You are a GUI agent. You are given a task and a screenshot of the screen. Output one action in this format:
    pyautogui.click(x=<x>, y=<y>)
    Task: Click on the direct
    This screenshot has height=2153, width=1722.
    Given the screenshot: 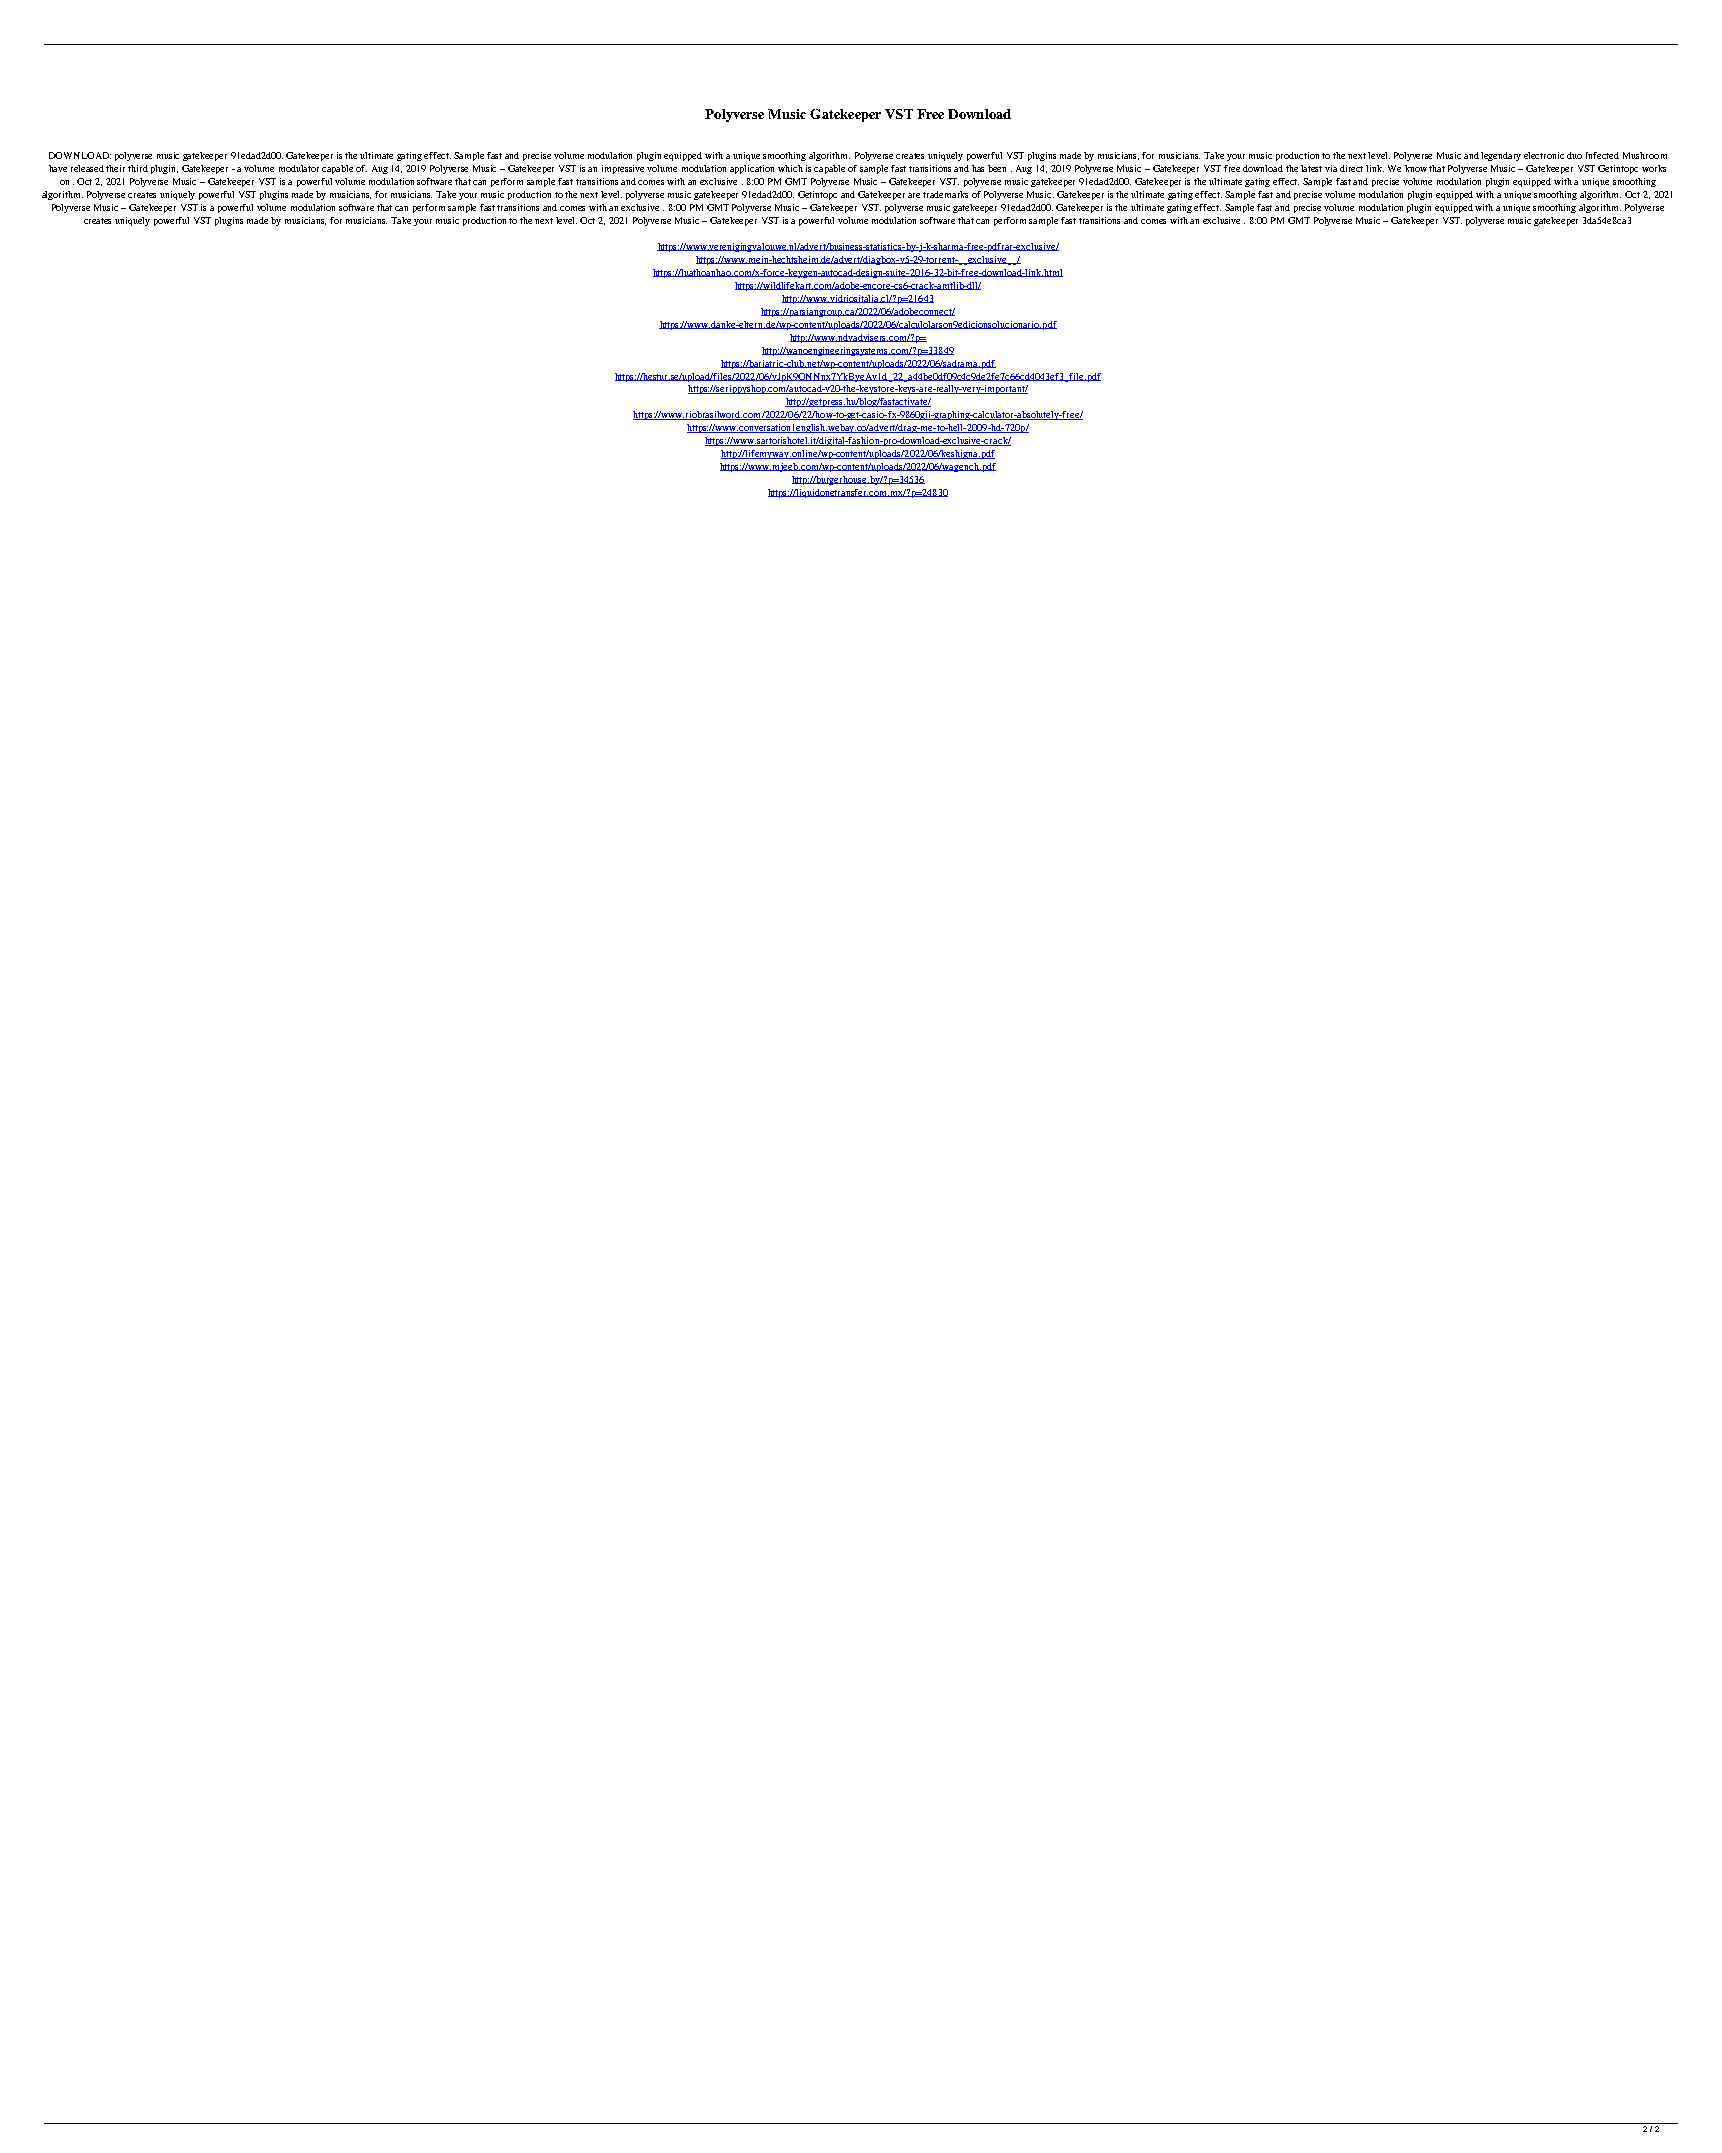 What is the action you would take?
    pyautogui.click(x=1351, y=168)
